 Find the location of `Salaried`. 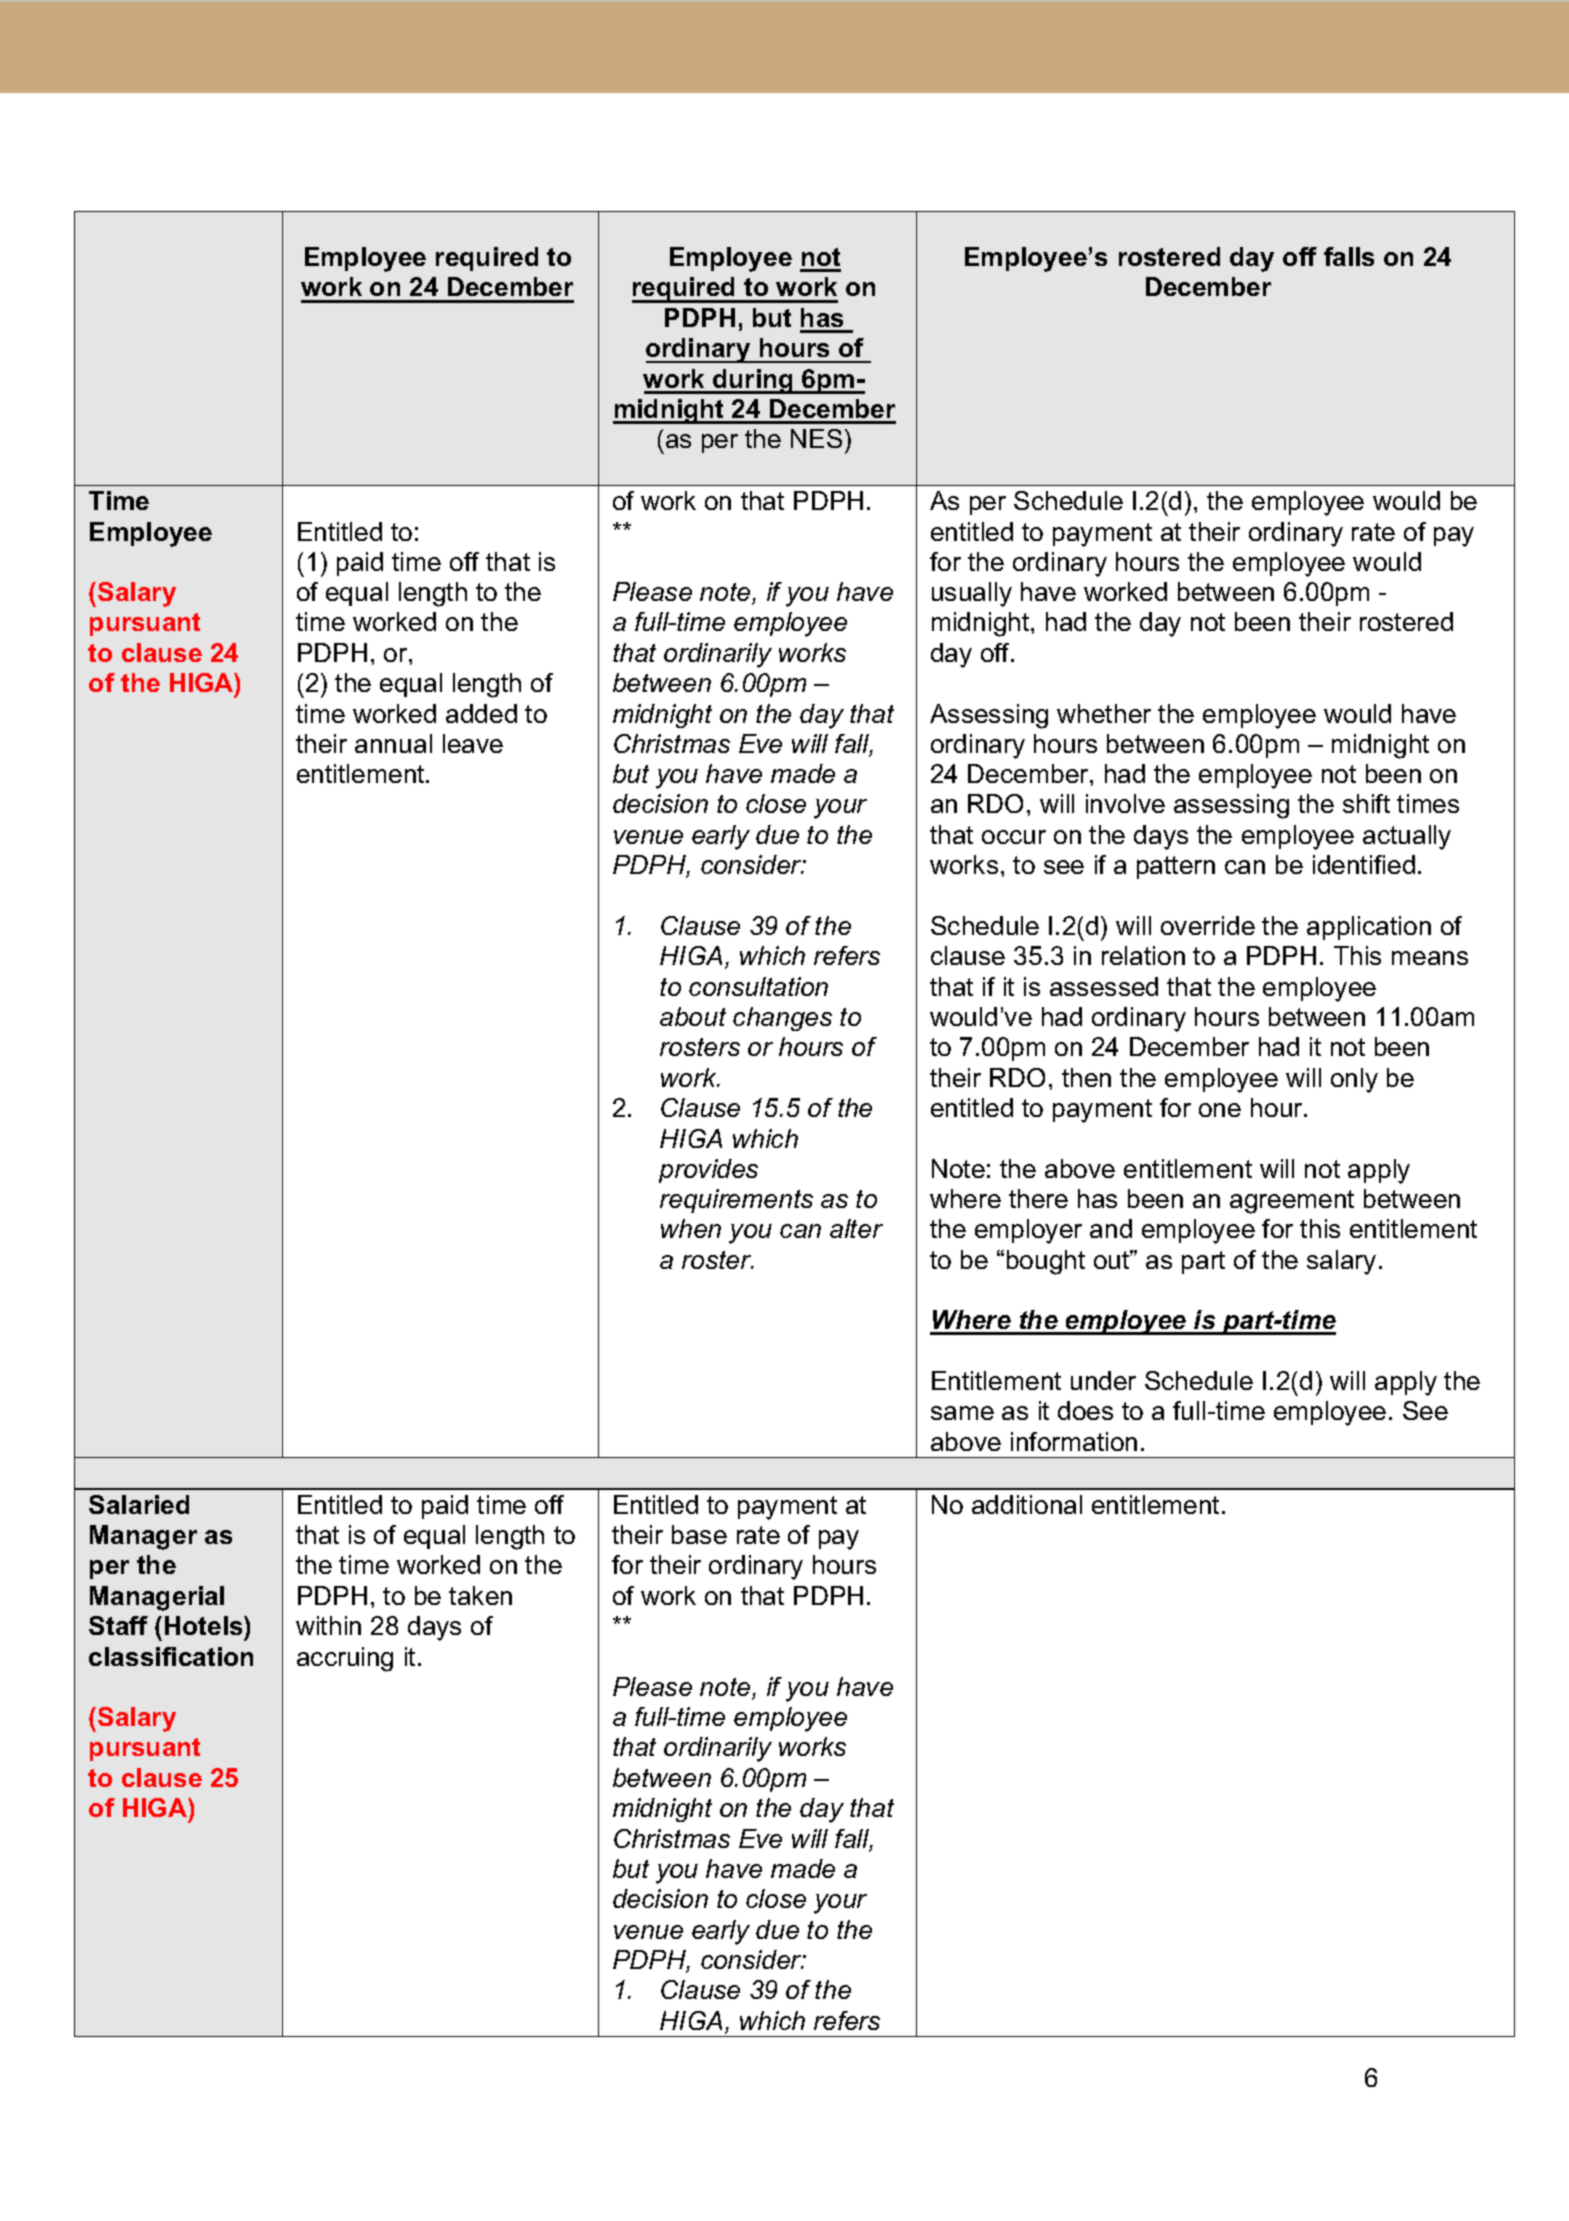

Salaried is located at coordinates (139, 1504).
